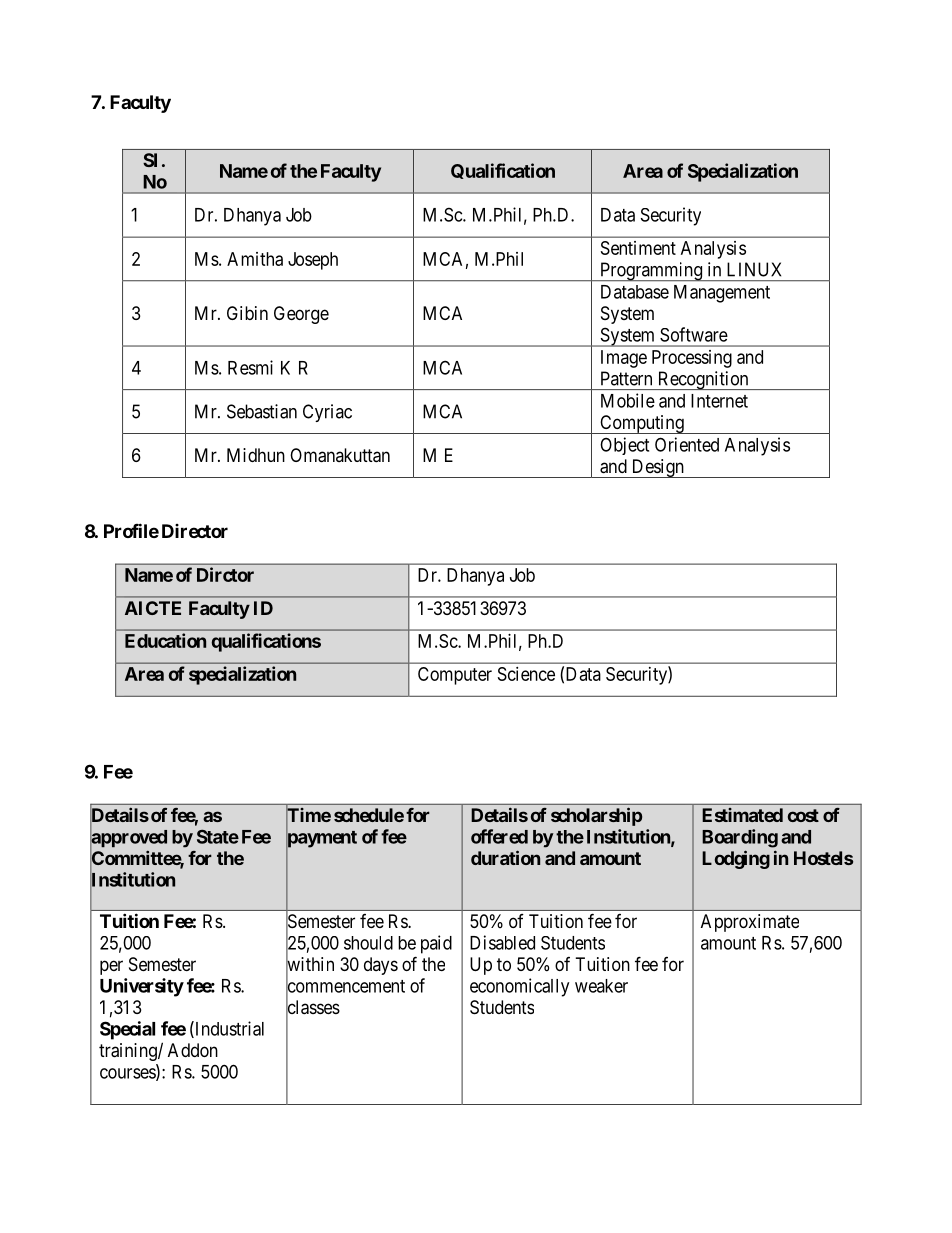 This screenshot has width=952, height=1233. What do you see at coordinates (722, 294) in the screenshot?
I see `Management` at bounding box center [722, 294].
